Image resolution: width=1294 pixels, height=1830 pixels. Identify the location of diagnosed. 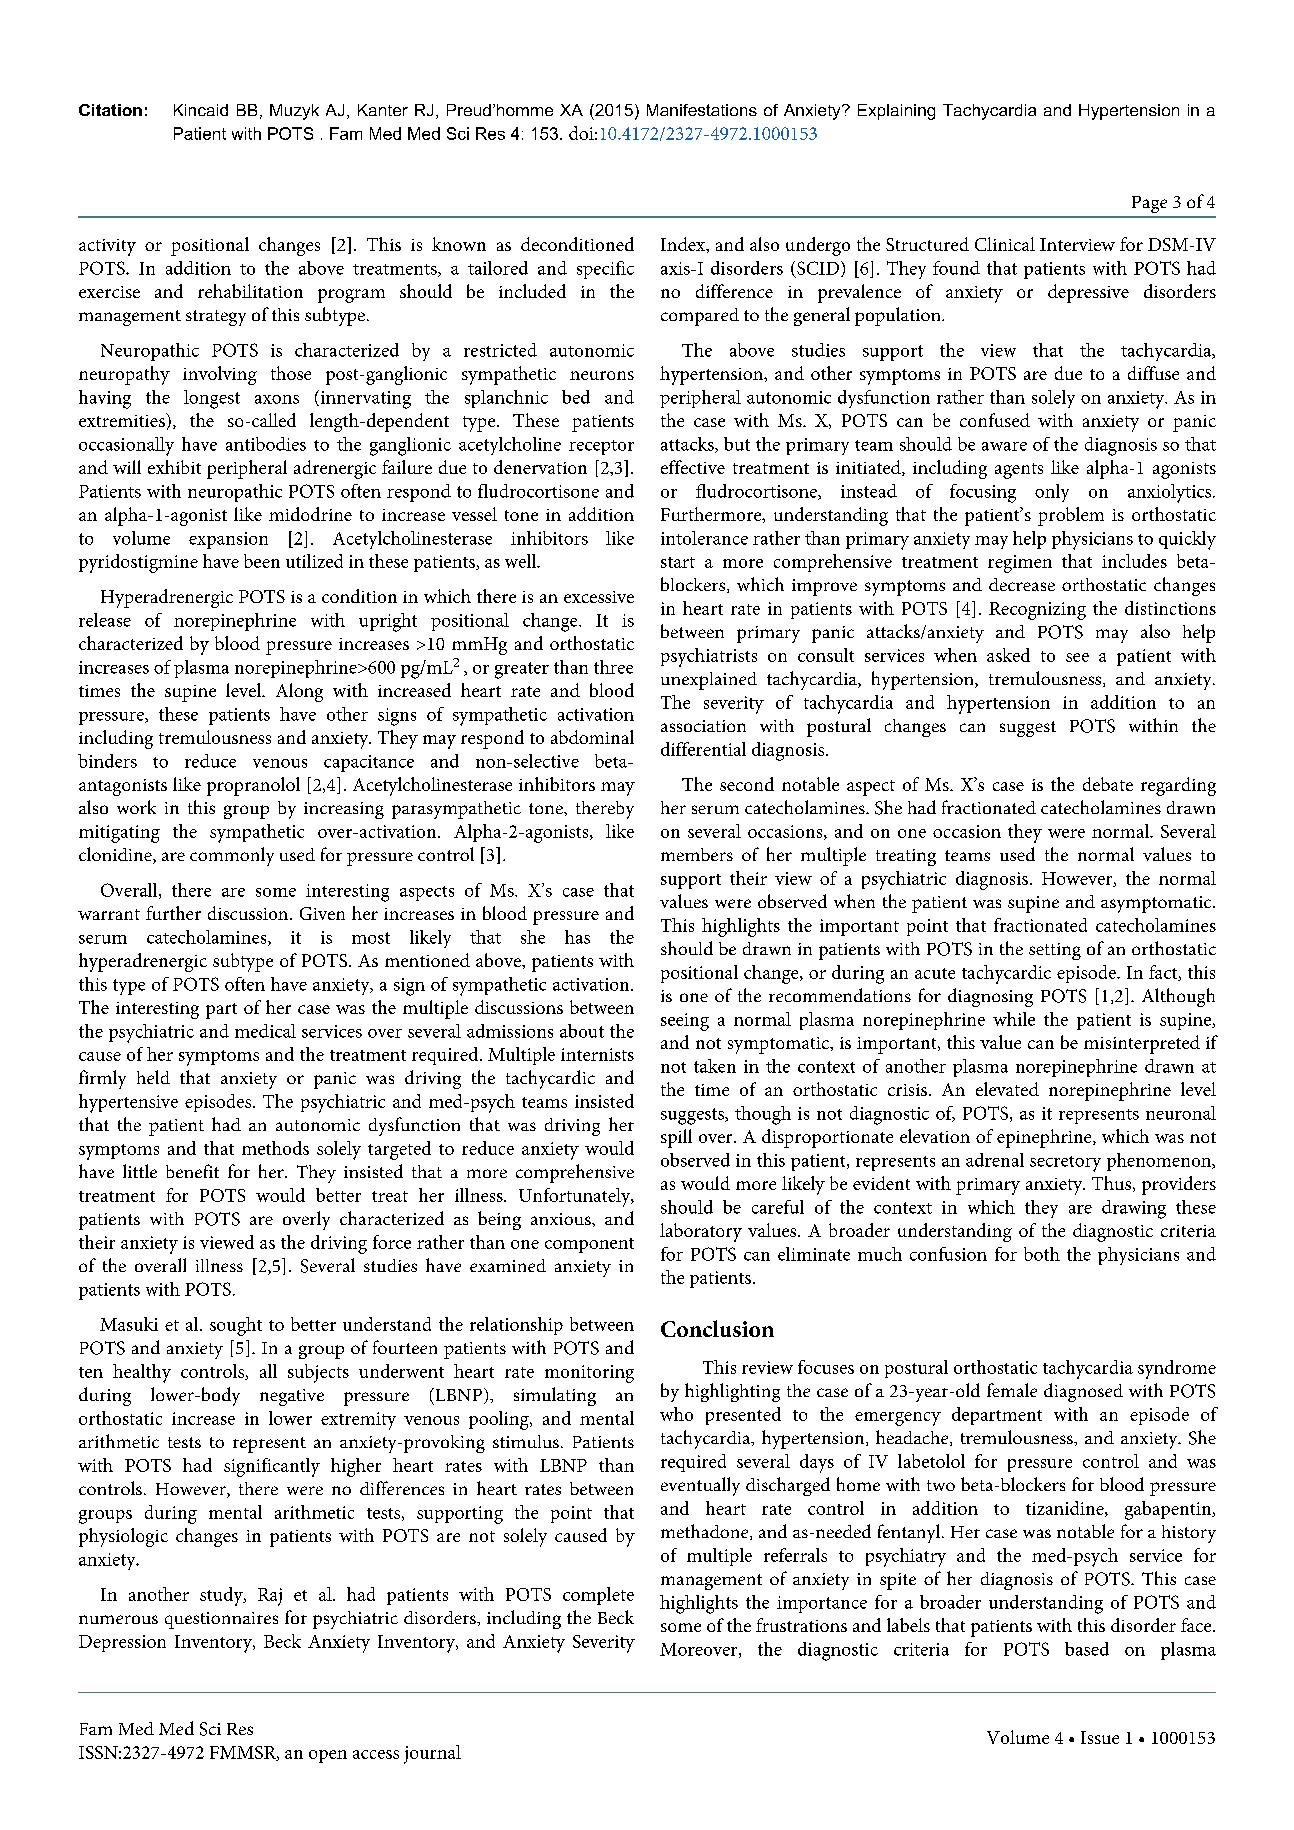
(1083, 1392).
